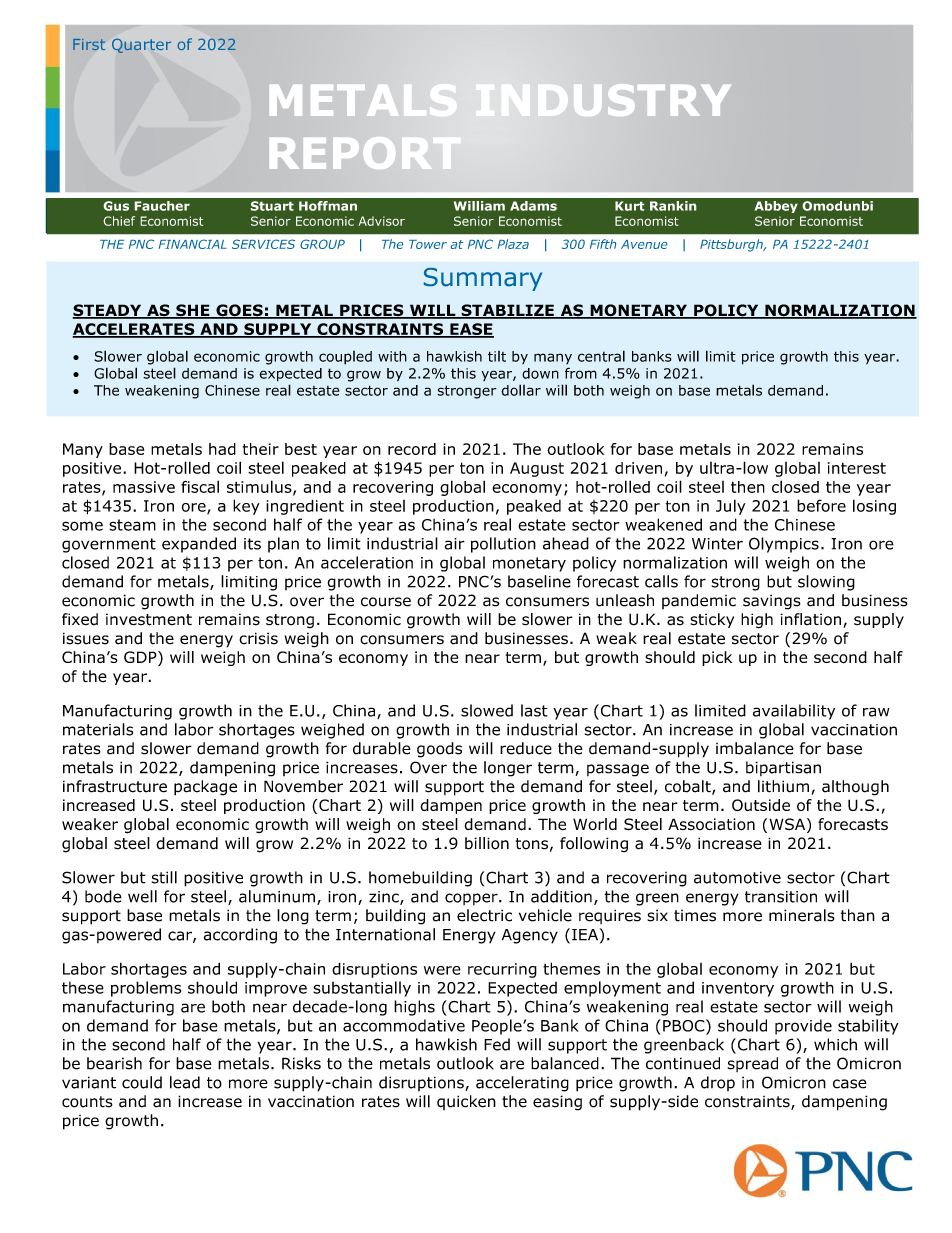 The height and width of the screenshot is (1233, 952). What do you see at coordinates (784, 545) in the screenshot?
I see `Olympics` at bounding box center [784, 545].
